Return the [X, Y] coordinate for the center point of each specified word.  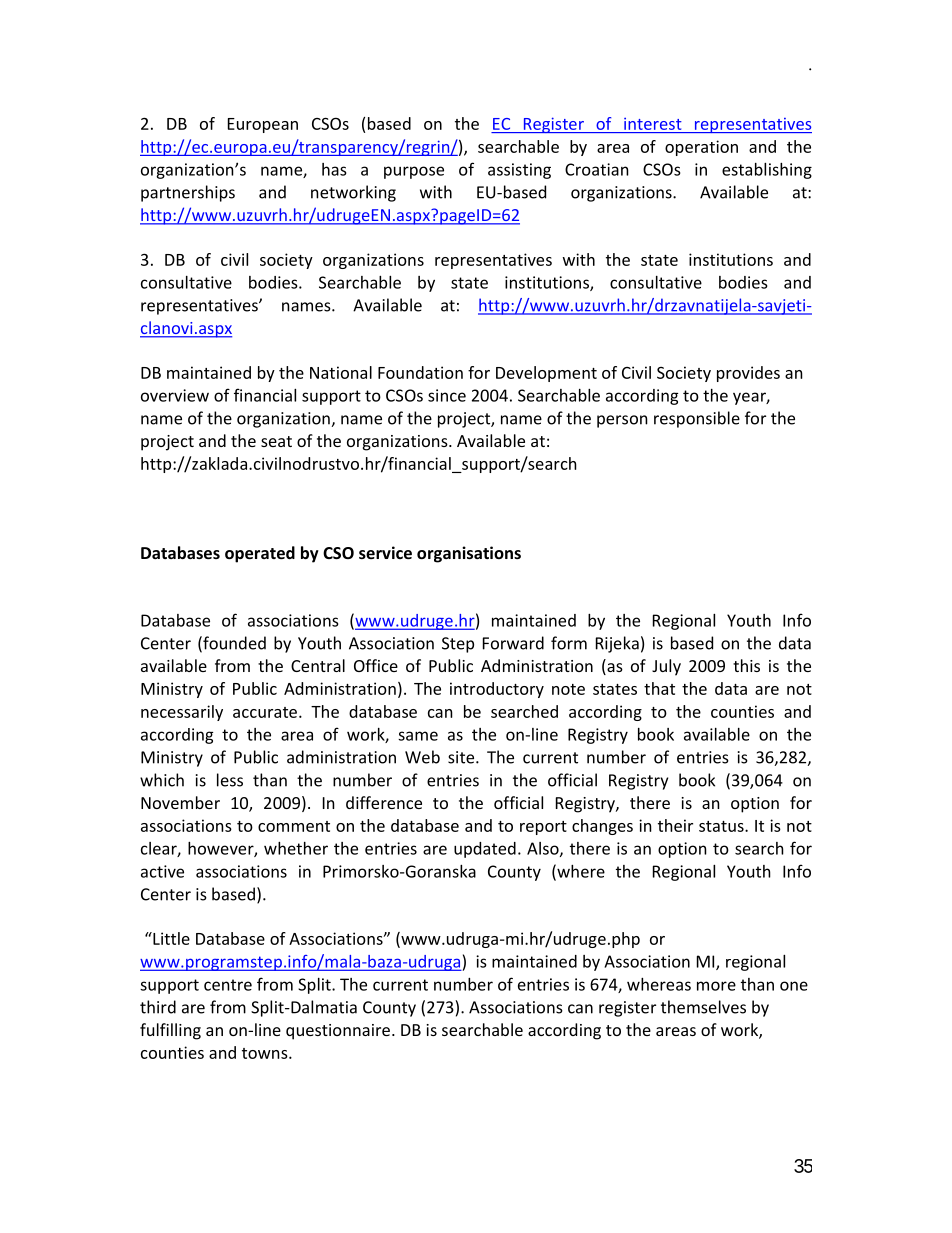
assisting [519, 171]
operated [260, 554]
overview [175, 395]
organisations [469, 554]
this [746, 665]
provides [748, 374]
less [230, 780]
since [447, 395]
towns [266, 1053]
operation [701, 148]
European [263, 125]
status [722, 826]
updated [485, 850]
